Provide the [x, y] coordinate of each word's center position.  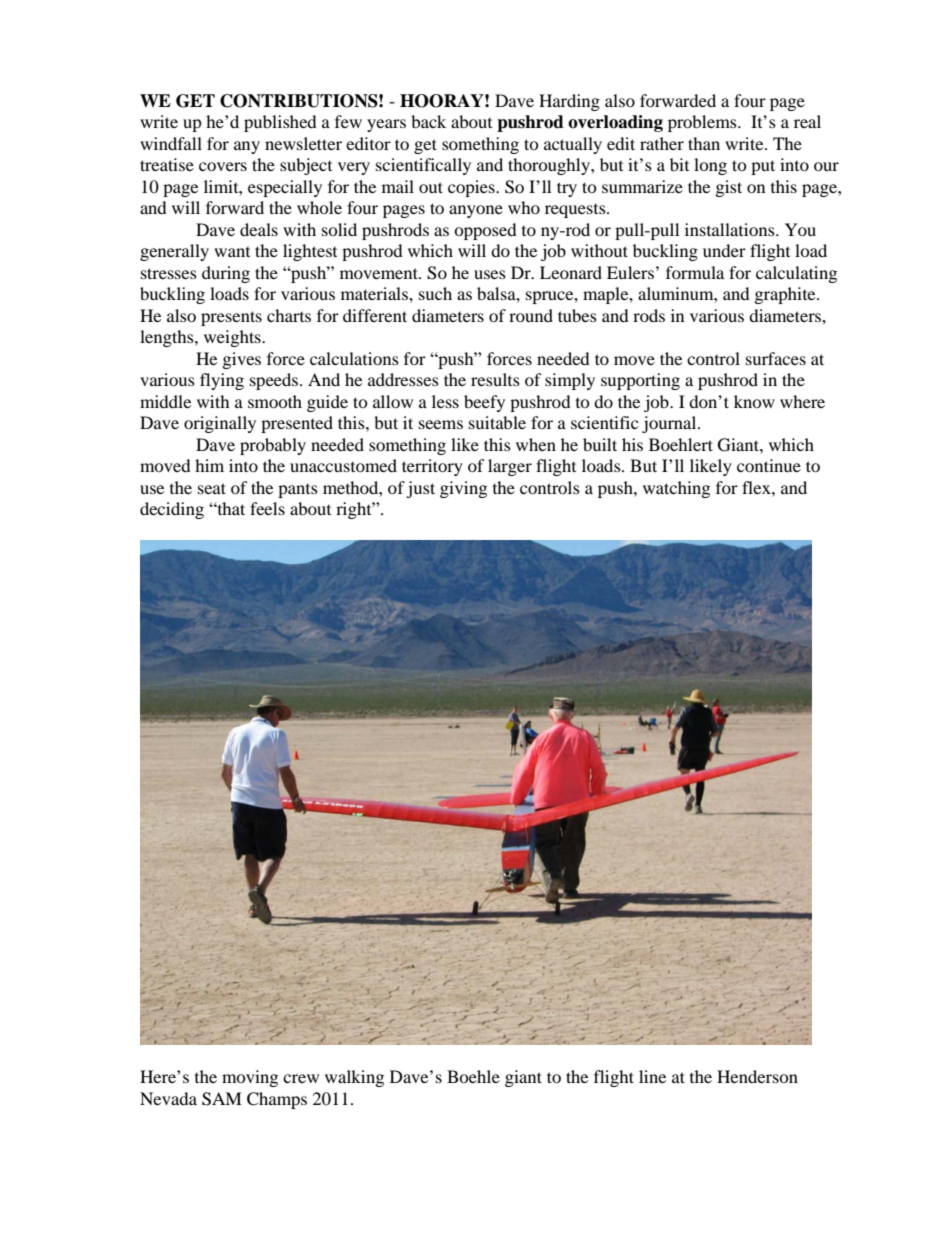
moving [250, 1078]
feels [267, 508]
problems [703, 123]
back [428, 121]
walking [354, 1078]
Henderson [757, 1076]
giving [463, 489]
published [280, 123]
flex [757, 487]
